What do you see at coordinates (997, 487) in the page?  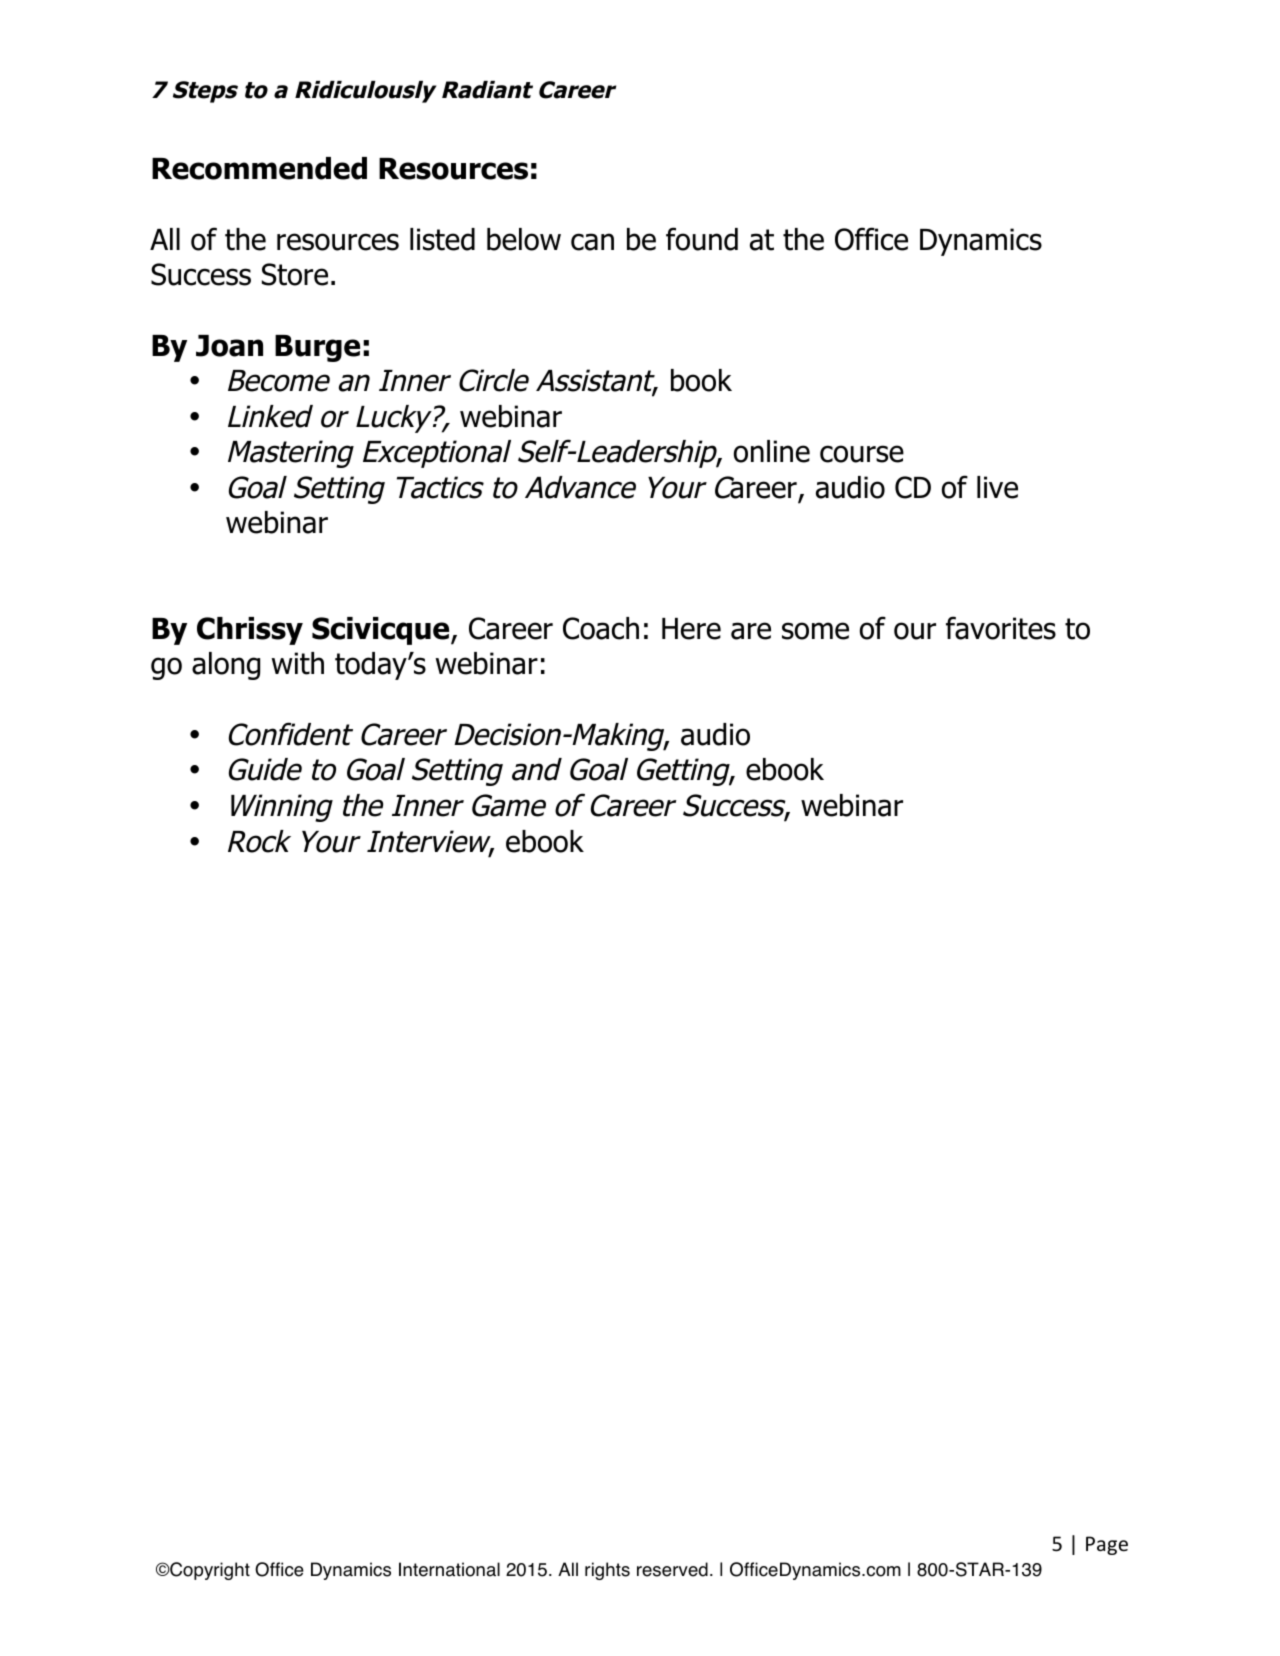 I see `live` at bounding box center [997, 487].
